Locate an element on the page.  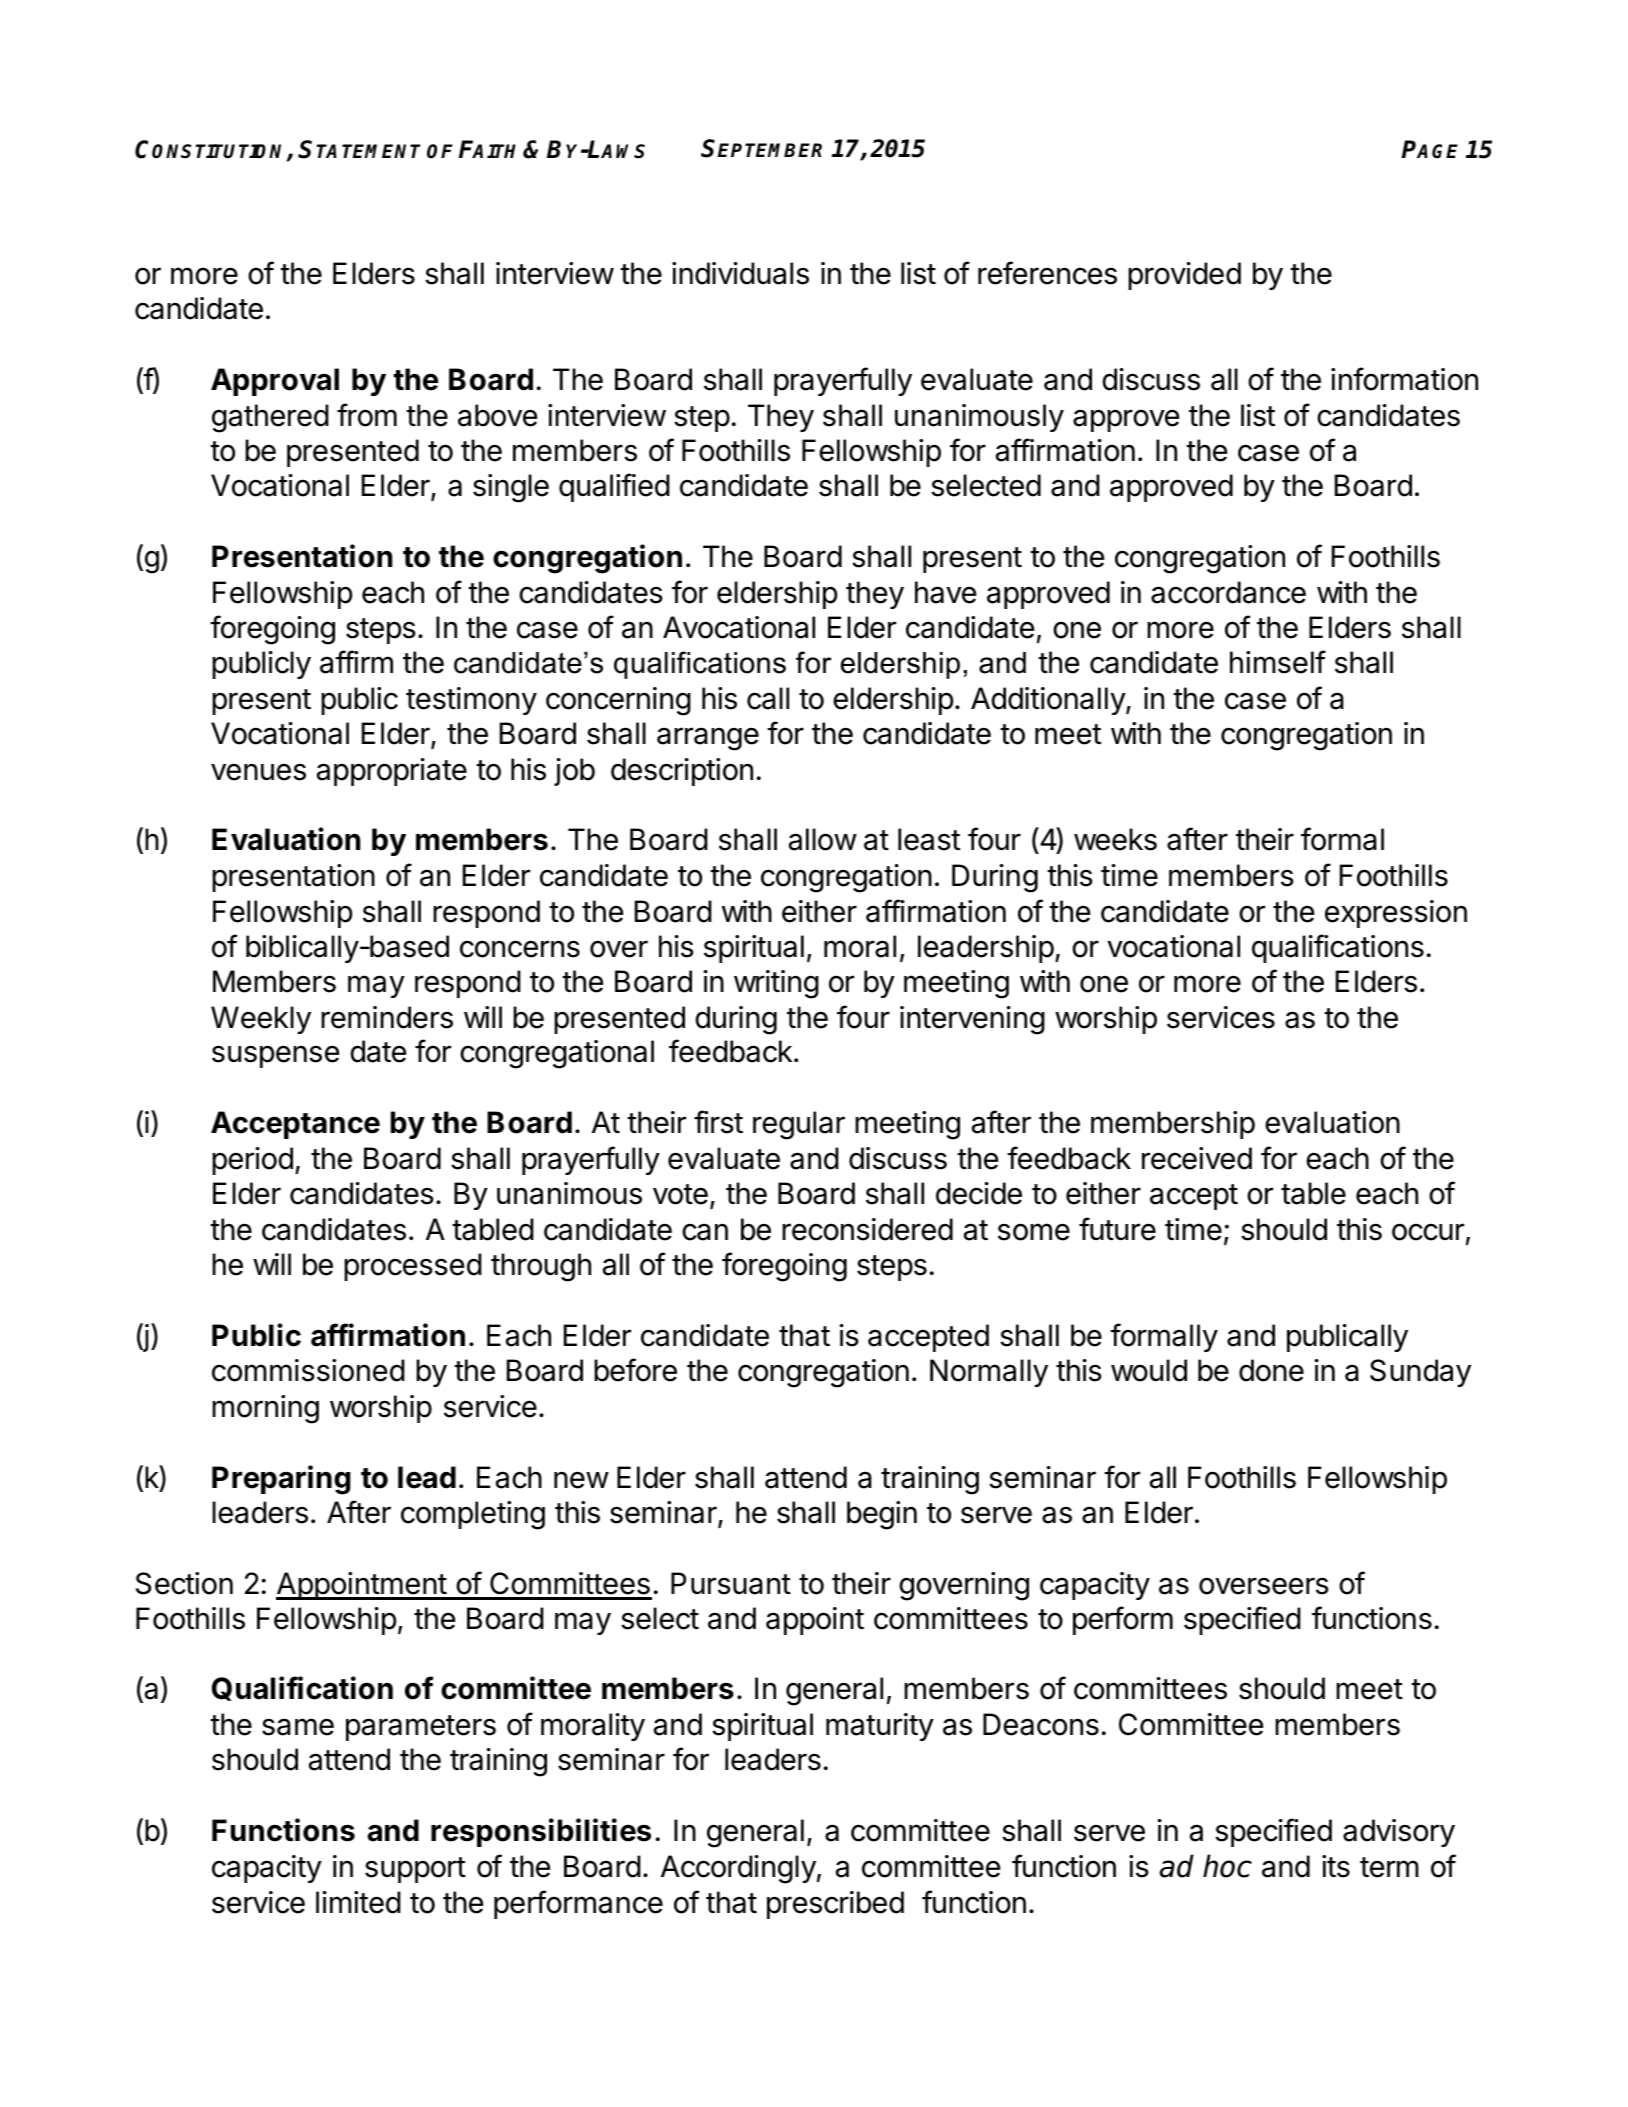
provided is located at coordinates (1184, 276).
